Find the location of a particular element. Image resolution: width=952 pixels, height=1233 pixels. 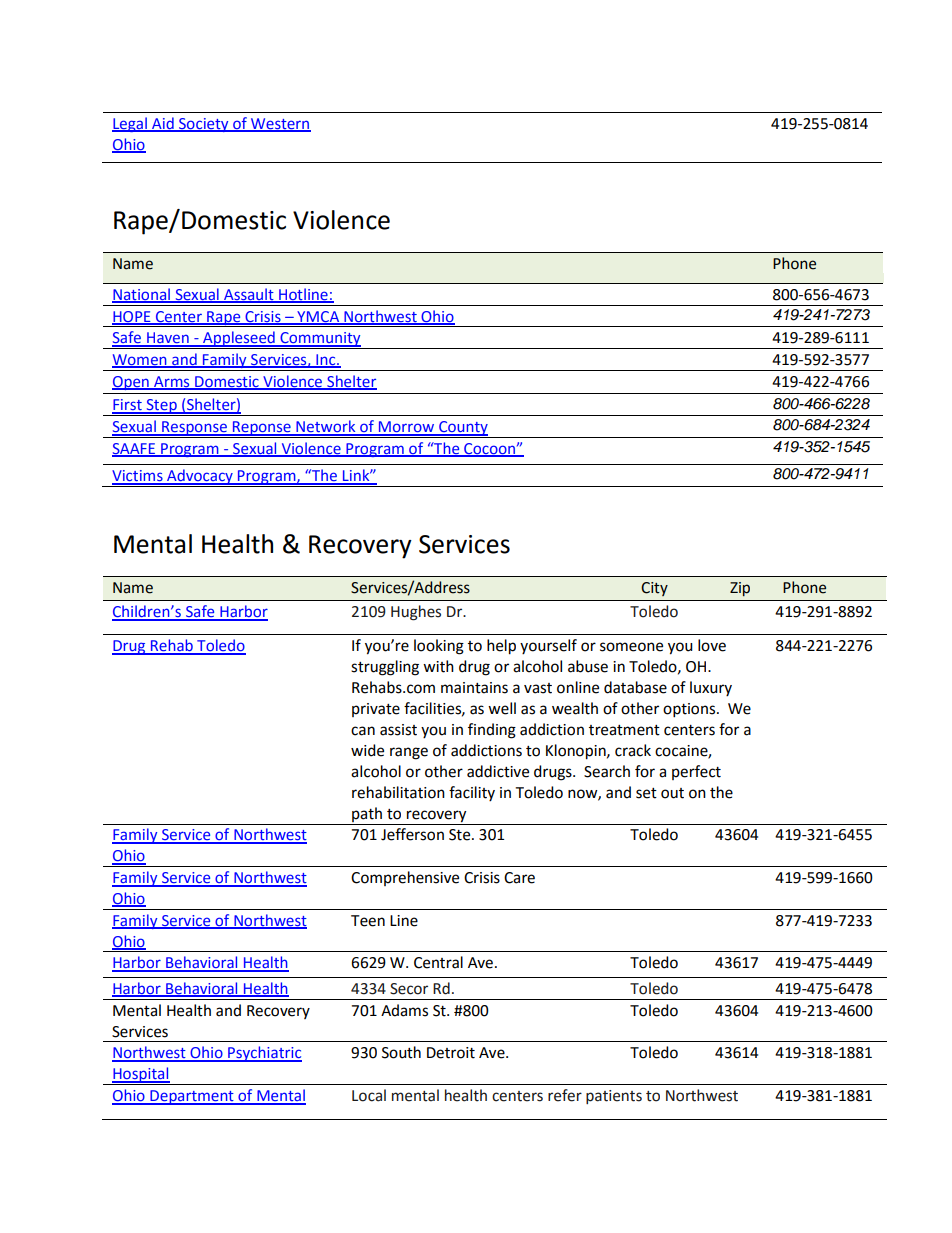

YMCA is located at coordinates (318, 317).
